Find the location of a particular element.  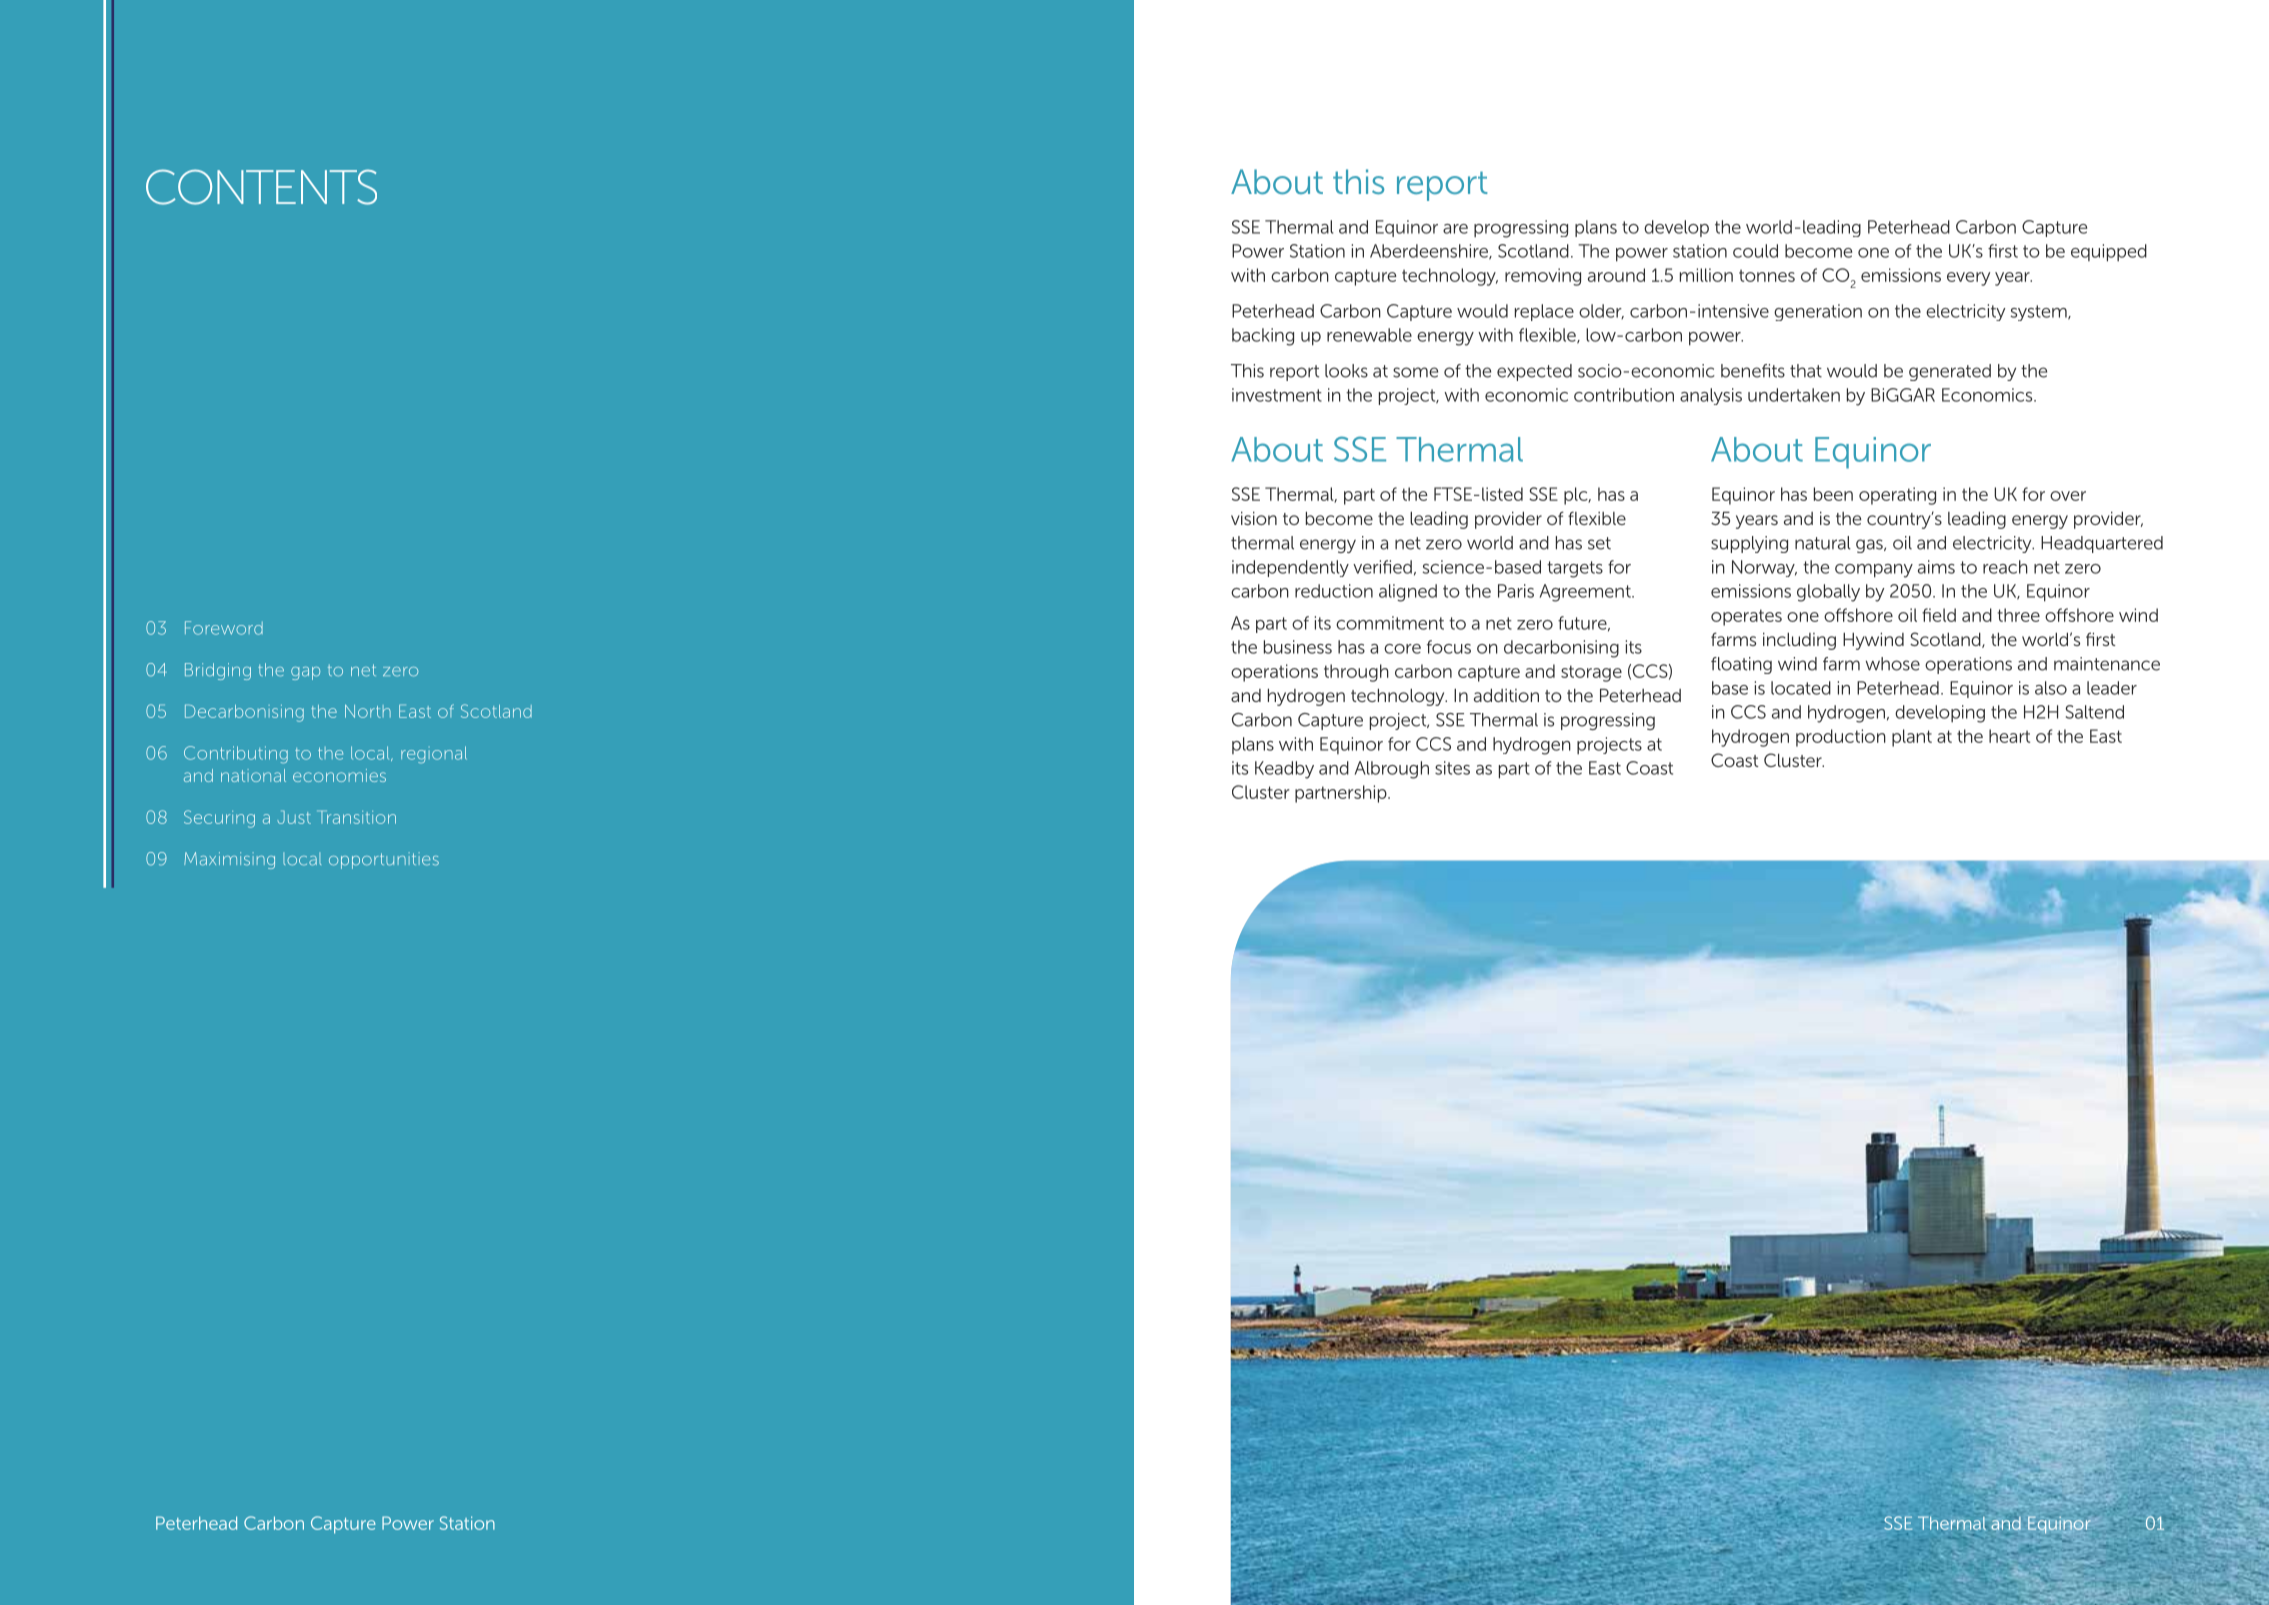

CONTENTS is located at coordinates (261, 187).
